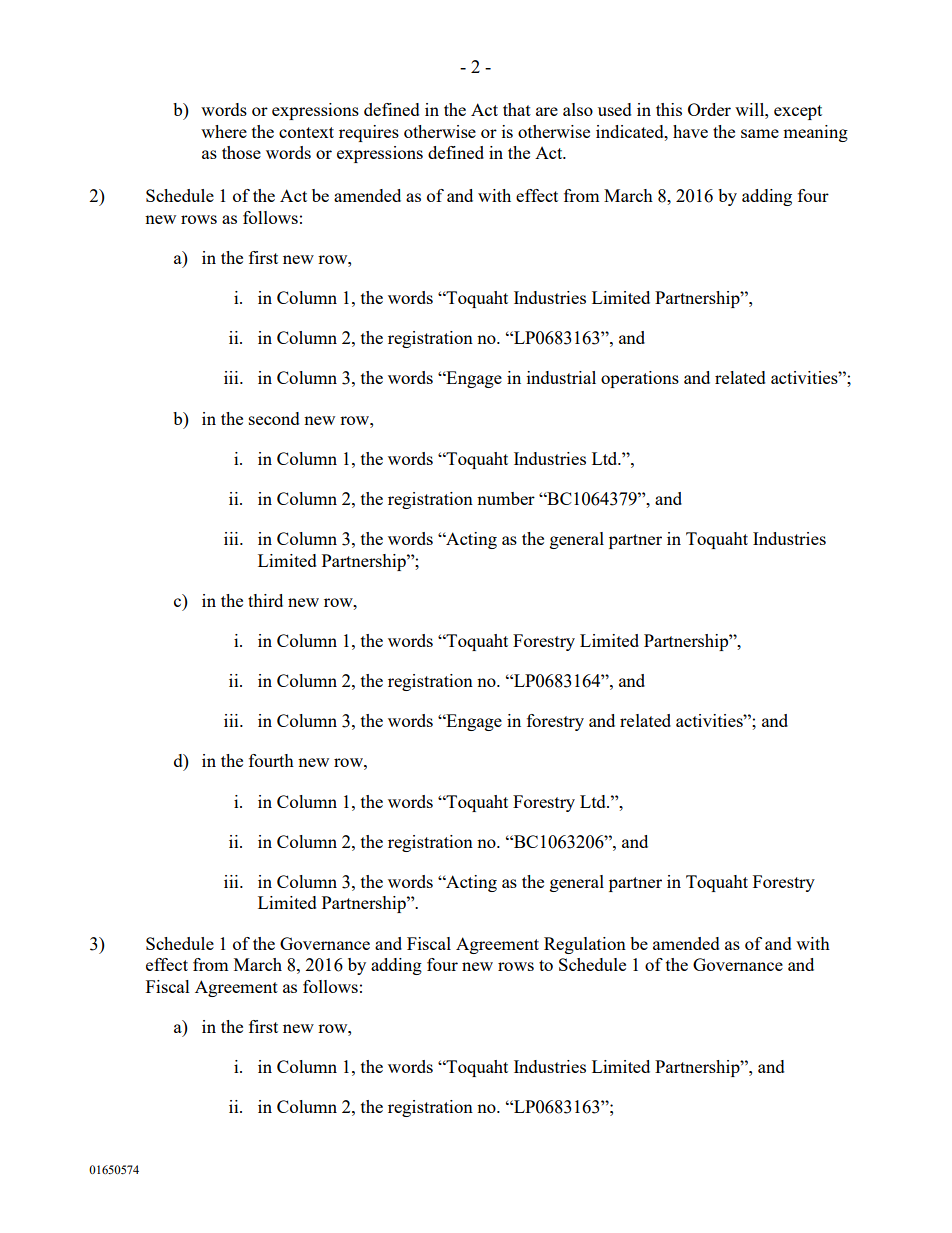 This document has width=952, height=1233. What do you see at coordinates (265, 600) in the document?
I see `third` at bounding box center [265, 600].
